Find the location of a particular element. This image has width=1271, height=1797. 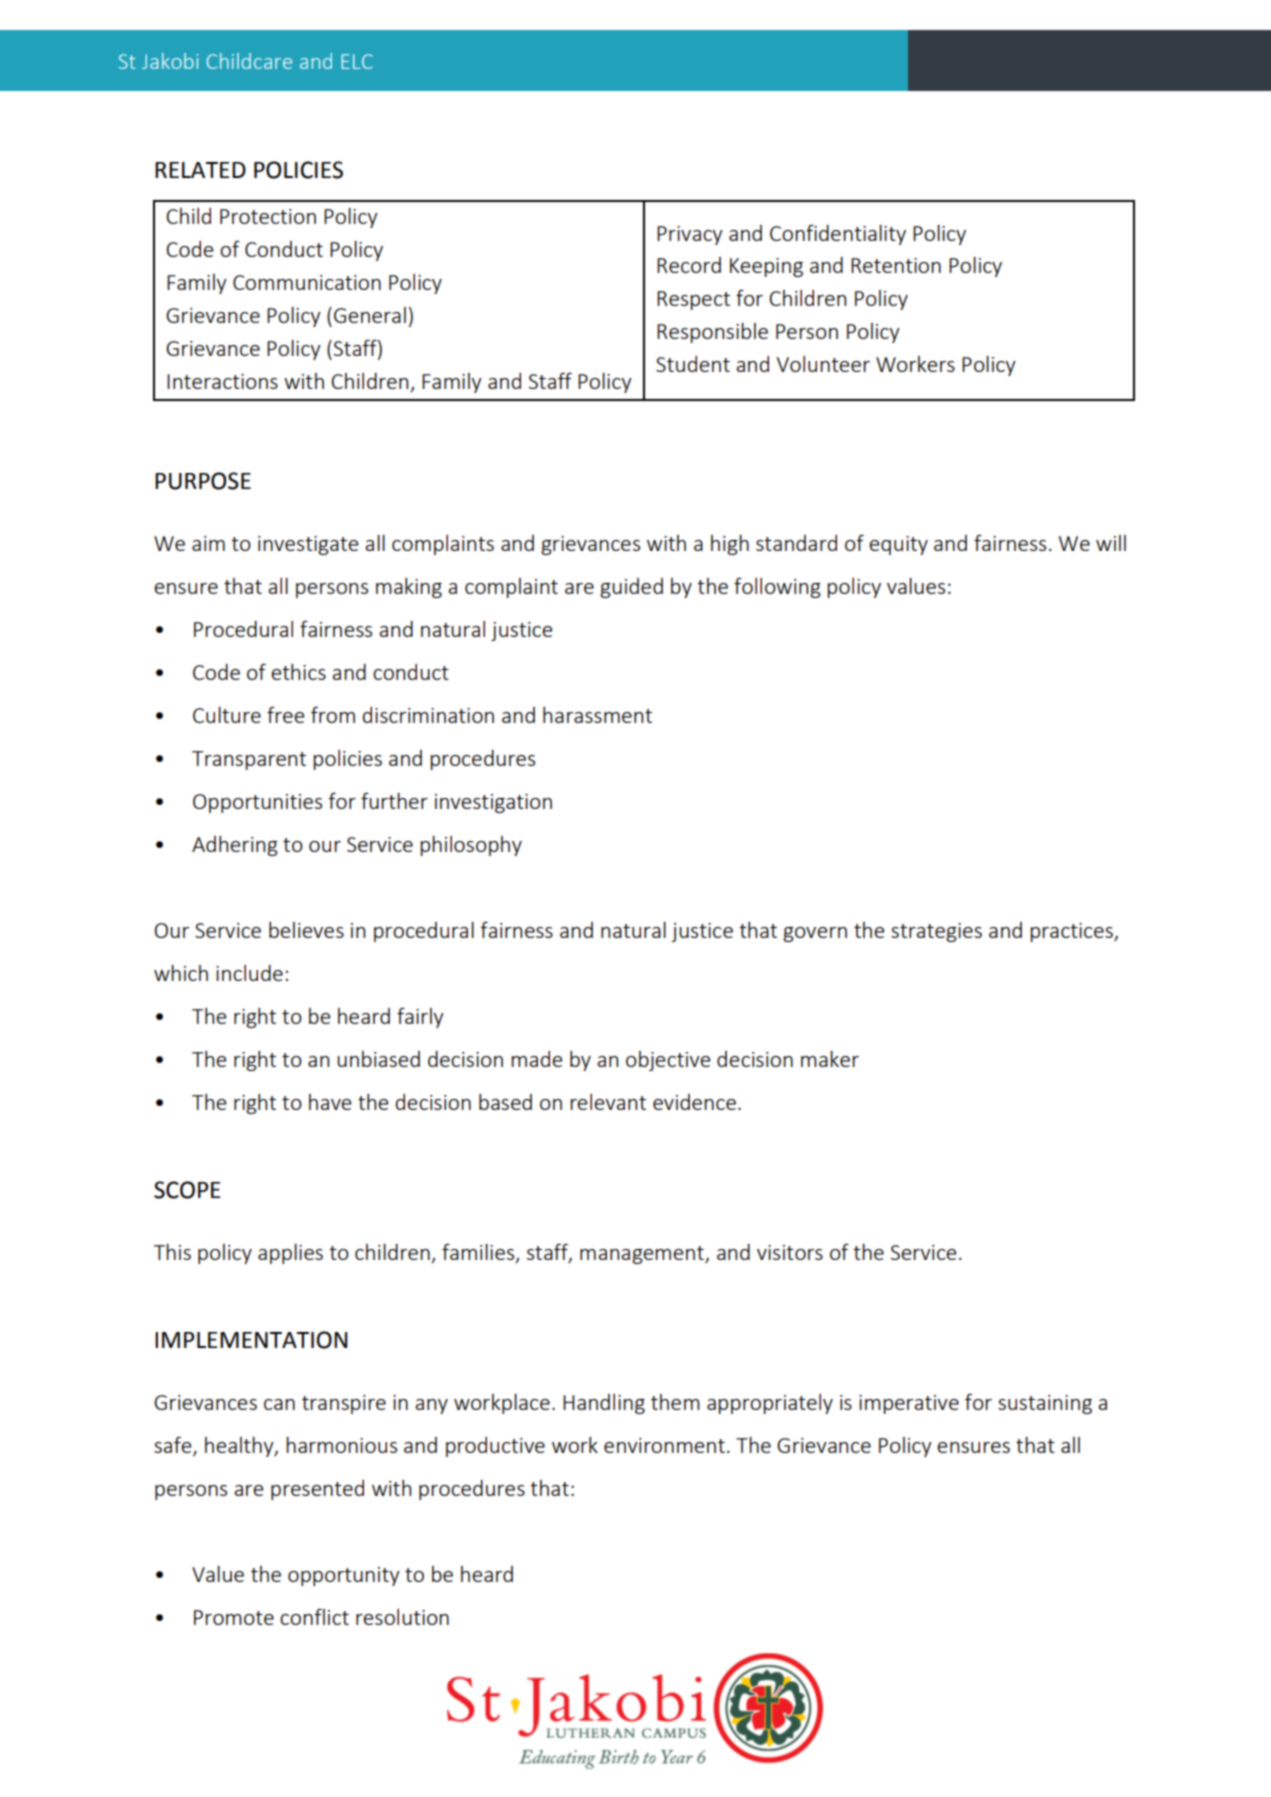

maker is located at coordinates (830, 1059).
